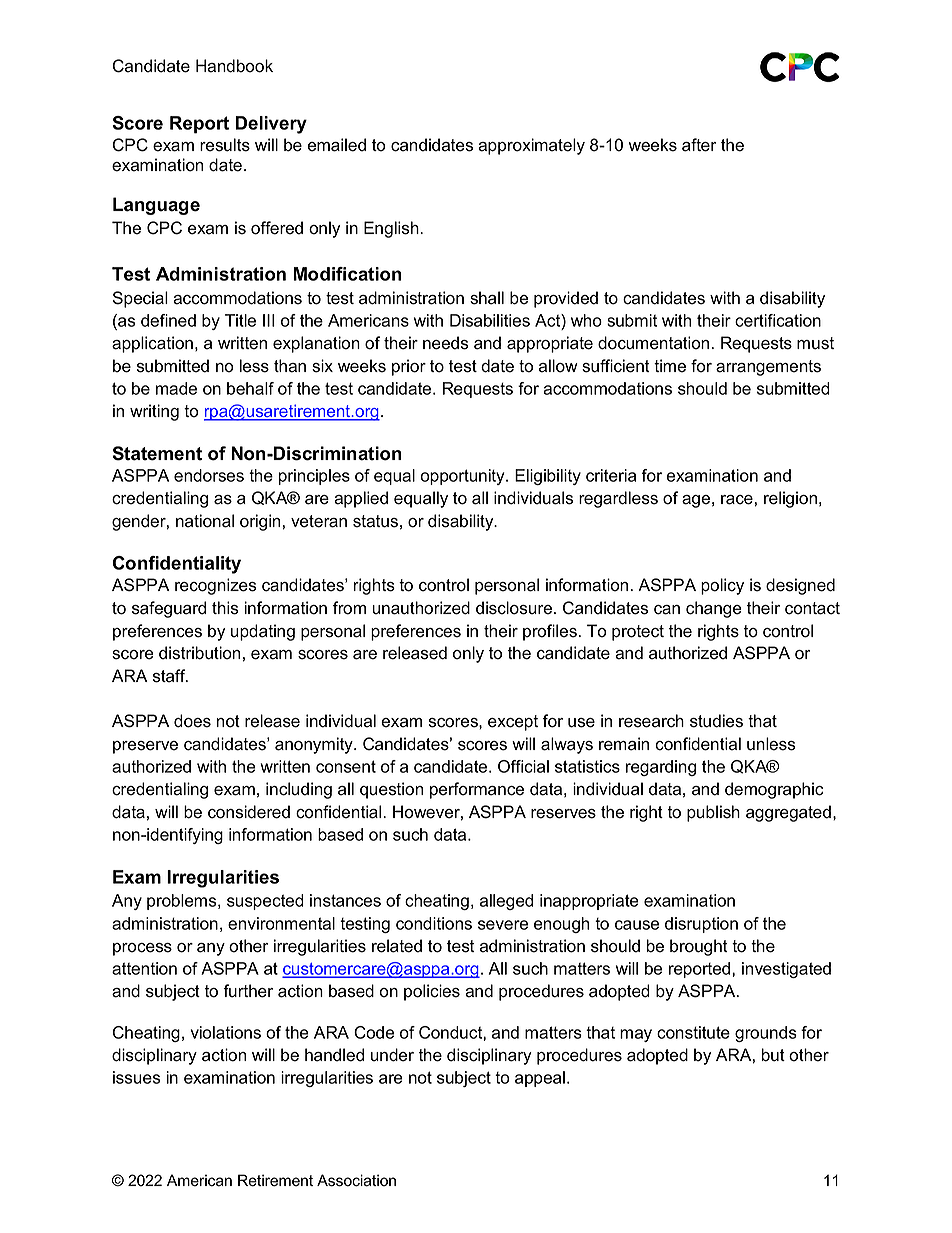  I want to click on considered, so click(249, 812).
